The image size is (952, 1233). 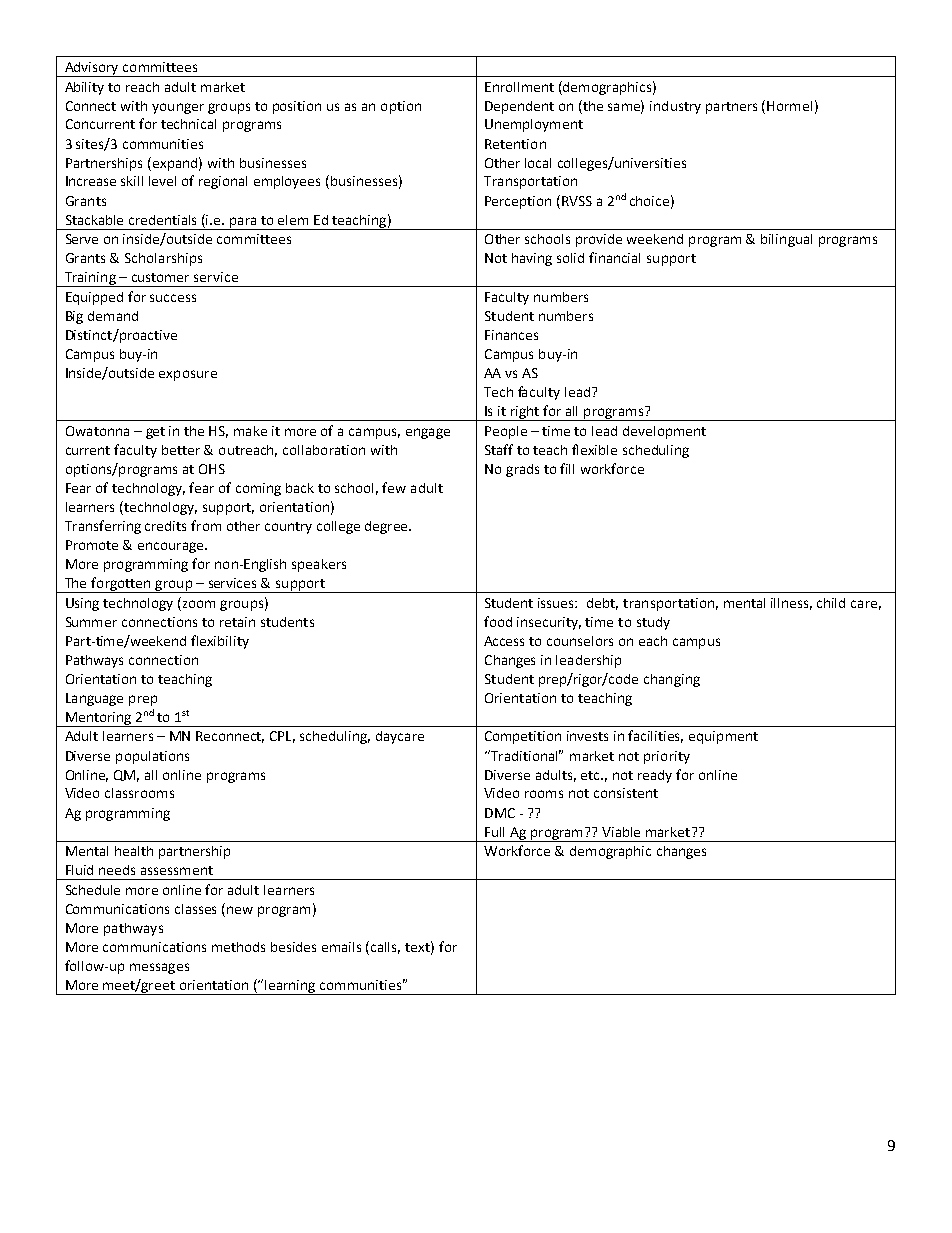 I want to click on bilingual, so click(x=786, y=240).
